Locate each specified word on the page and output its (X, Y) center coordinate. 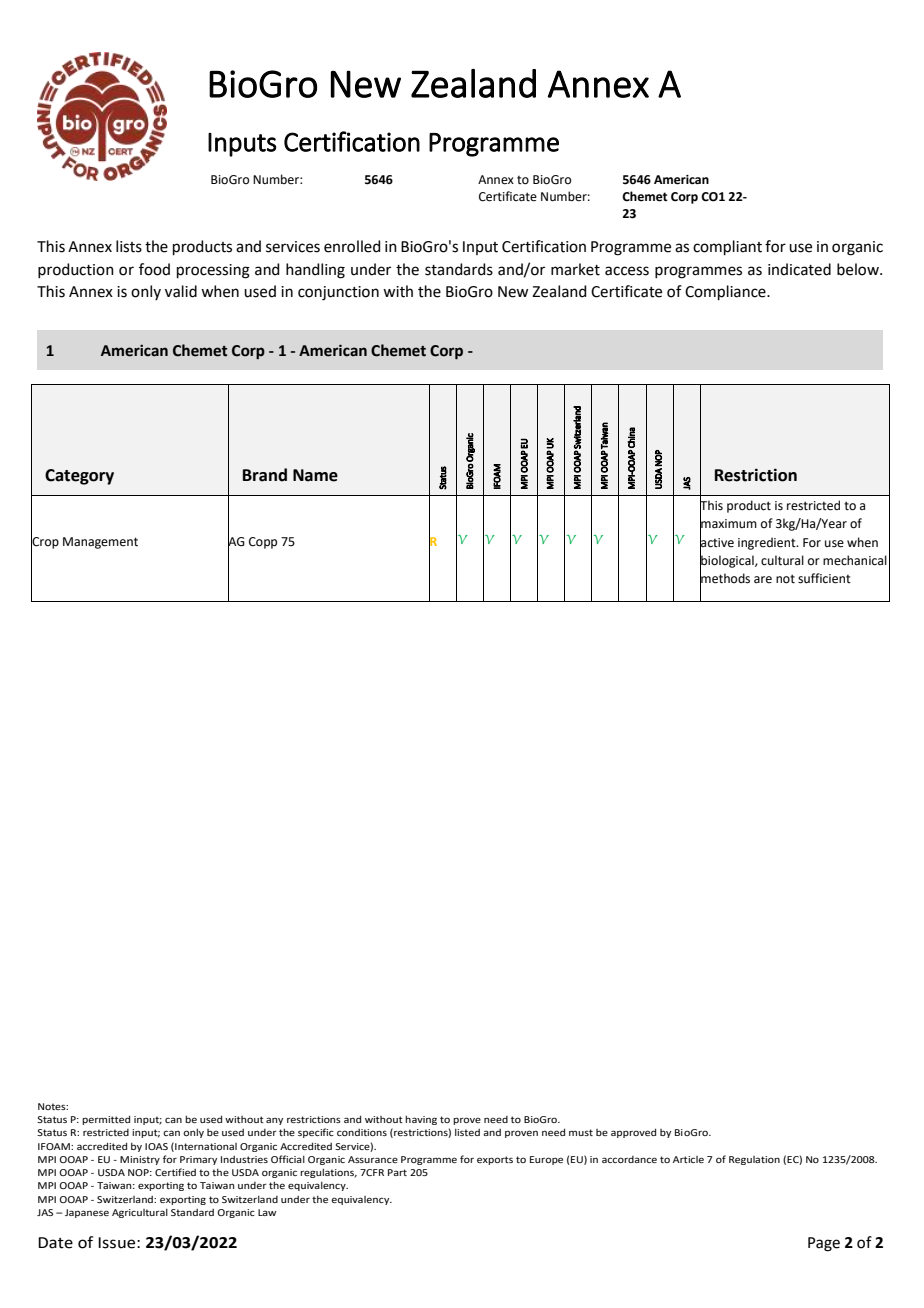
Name (315, 475)
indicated (799, 269)
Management (100, 543)
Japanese (87, 1213)
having (421, 1120)
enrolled (352, 246)
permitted (106, 1120)
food (154, 269)
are (763, 580)
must (581, 1132)
